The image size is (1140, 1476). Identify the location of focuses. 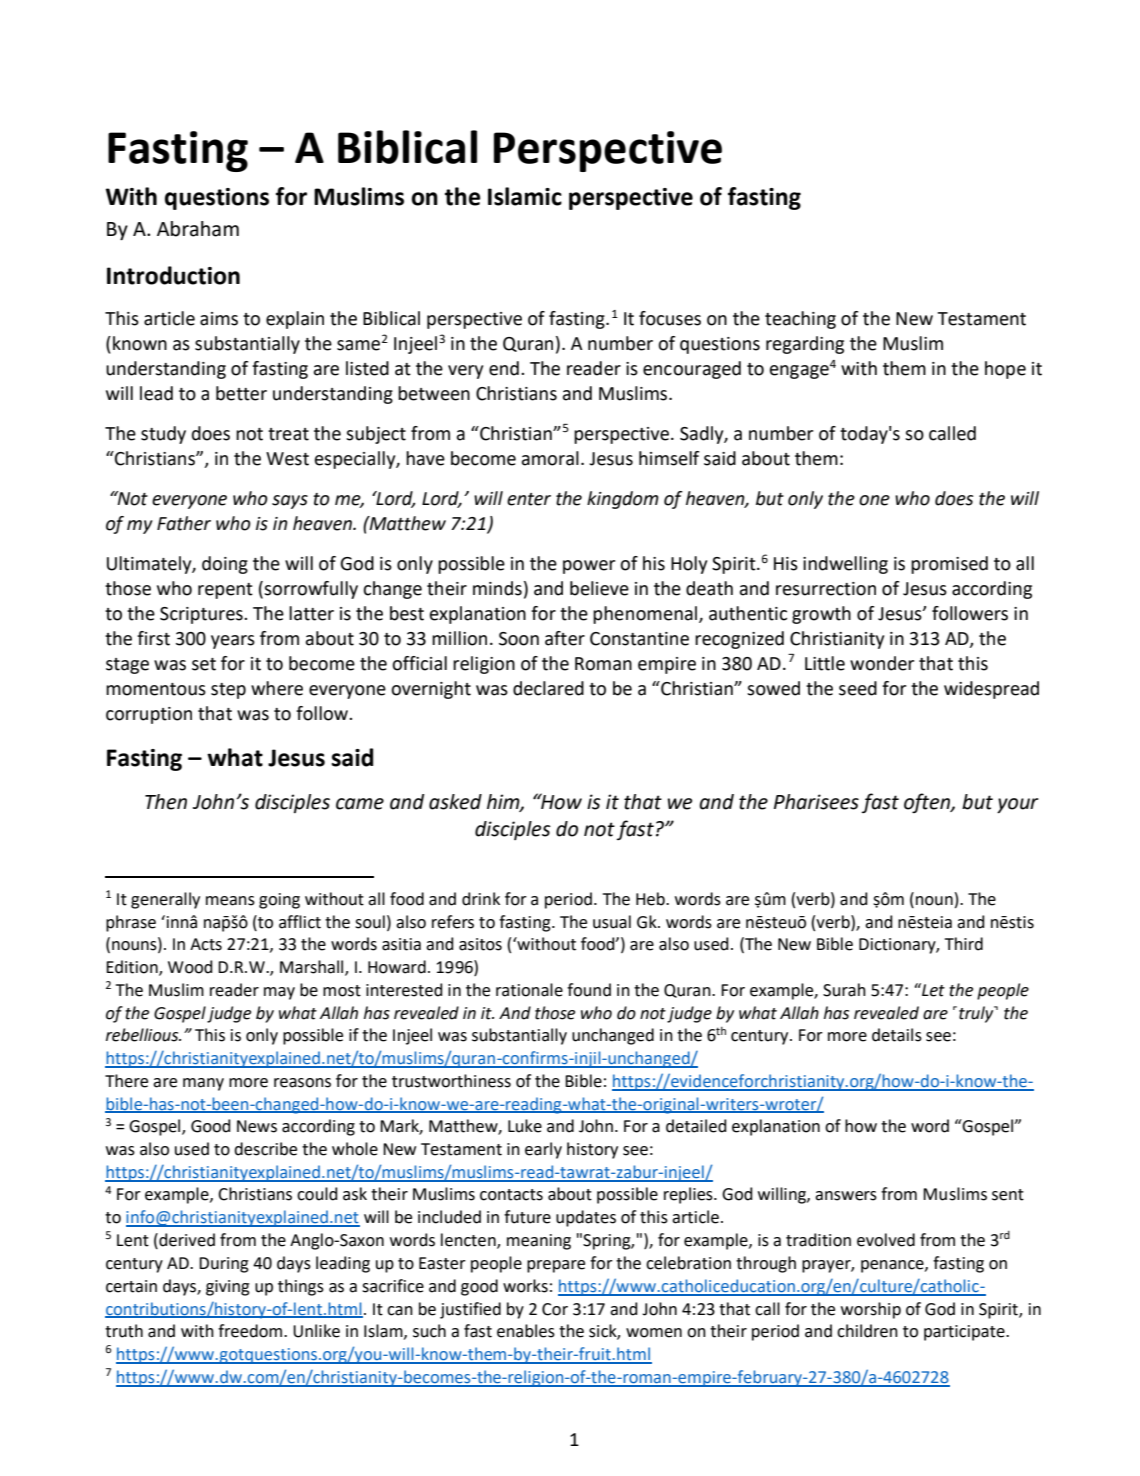
(670, 318).
